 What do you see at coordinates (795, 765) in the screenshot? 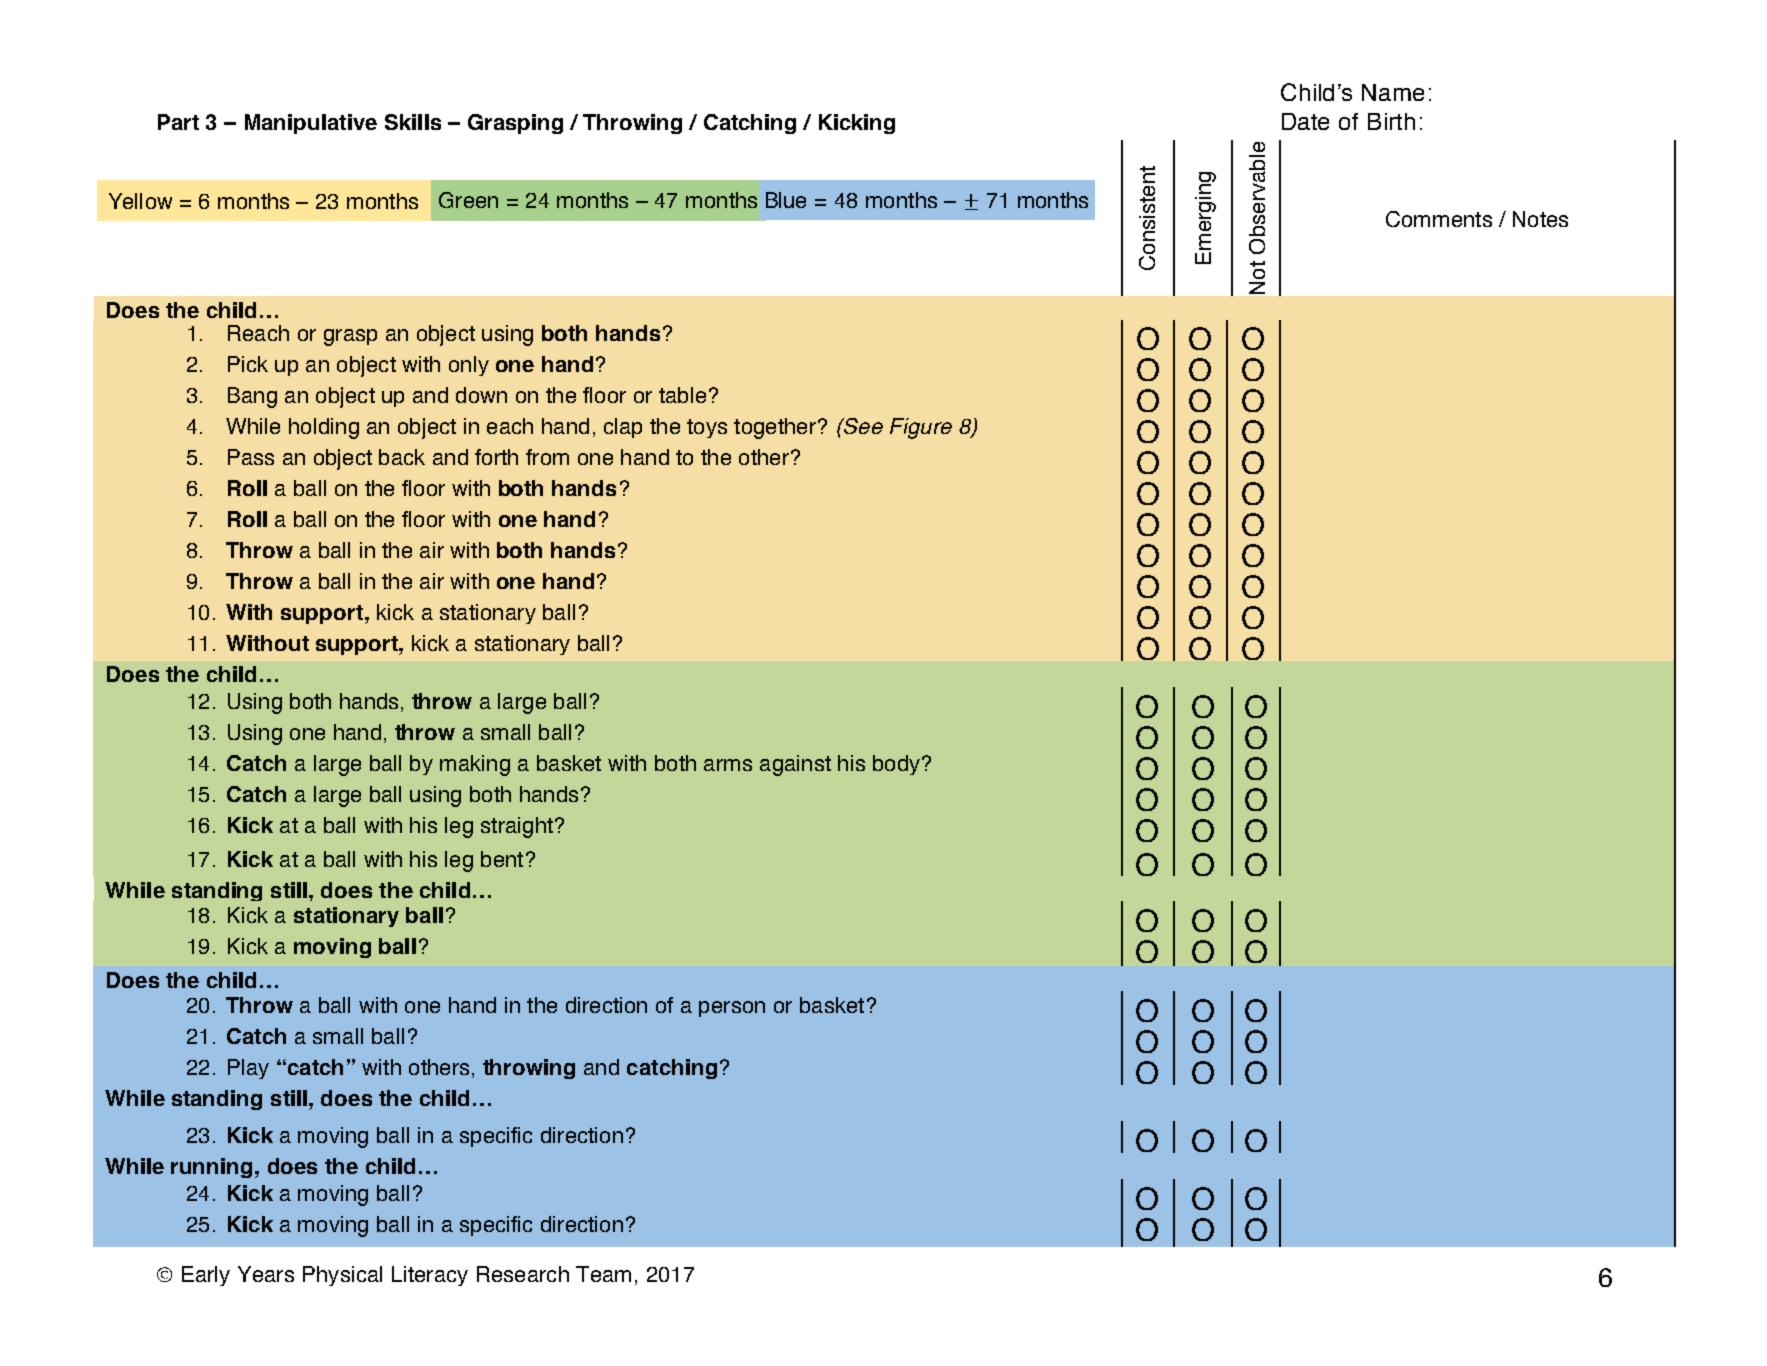
I see `against` at bounding box center [795, 765].
